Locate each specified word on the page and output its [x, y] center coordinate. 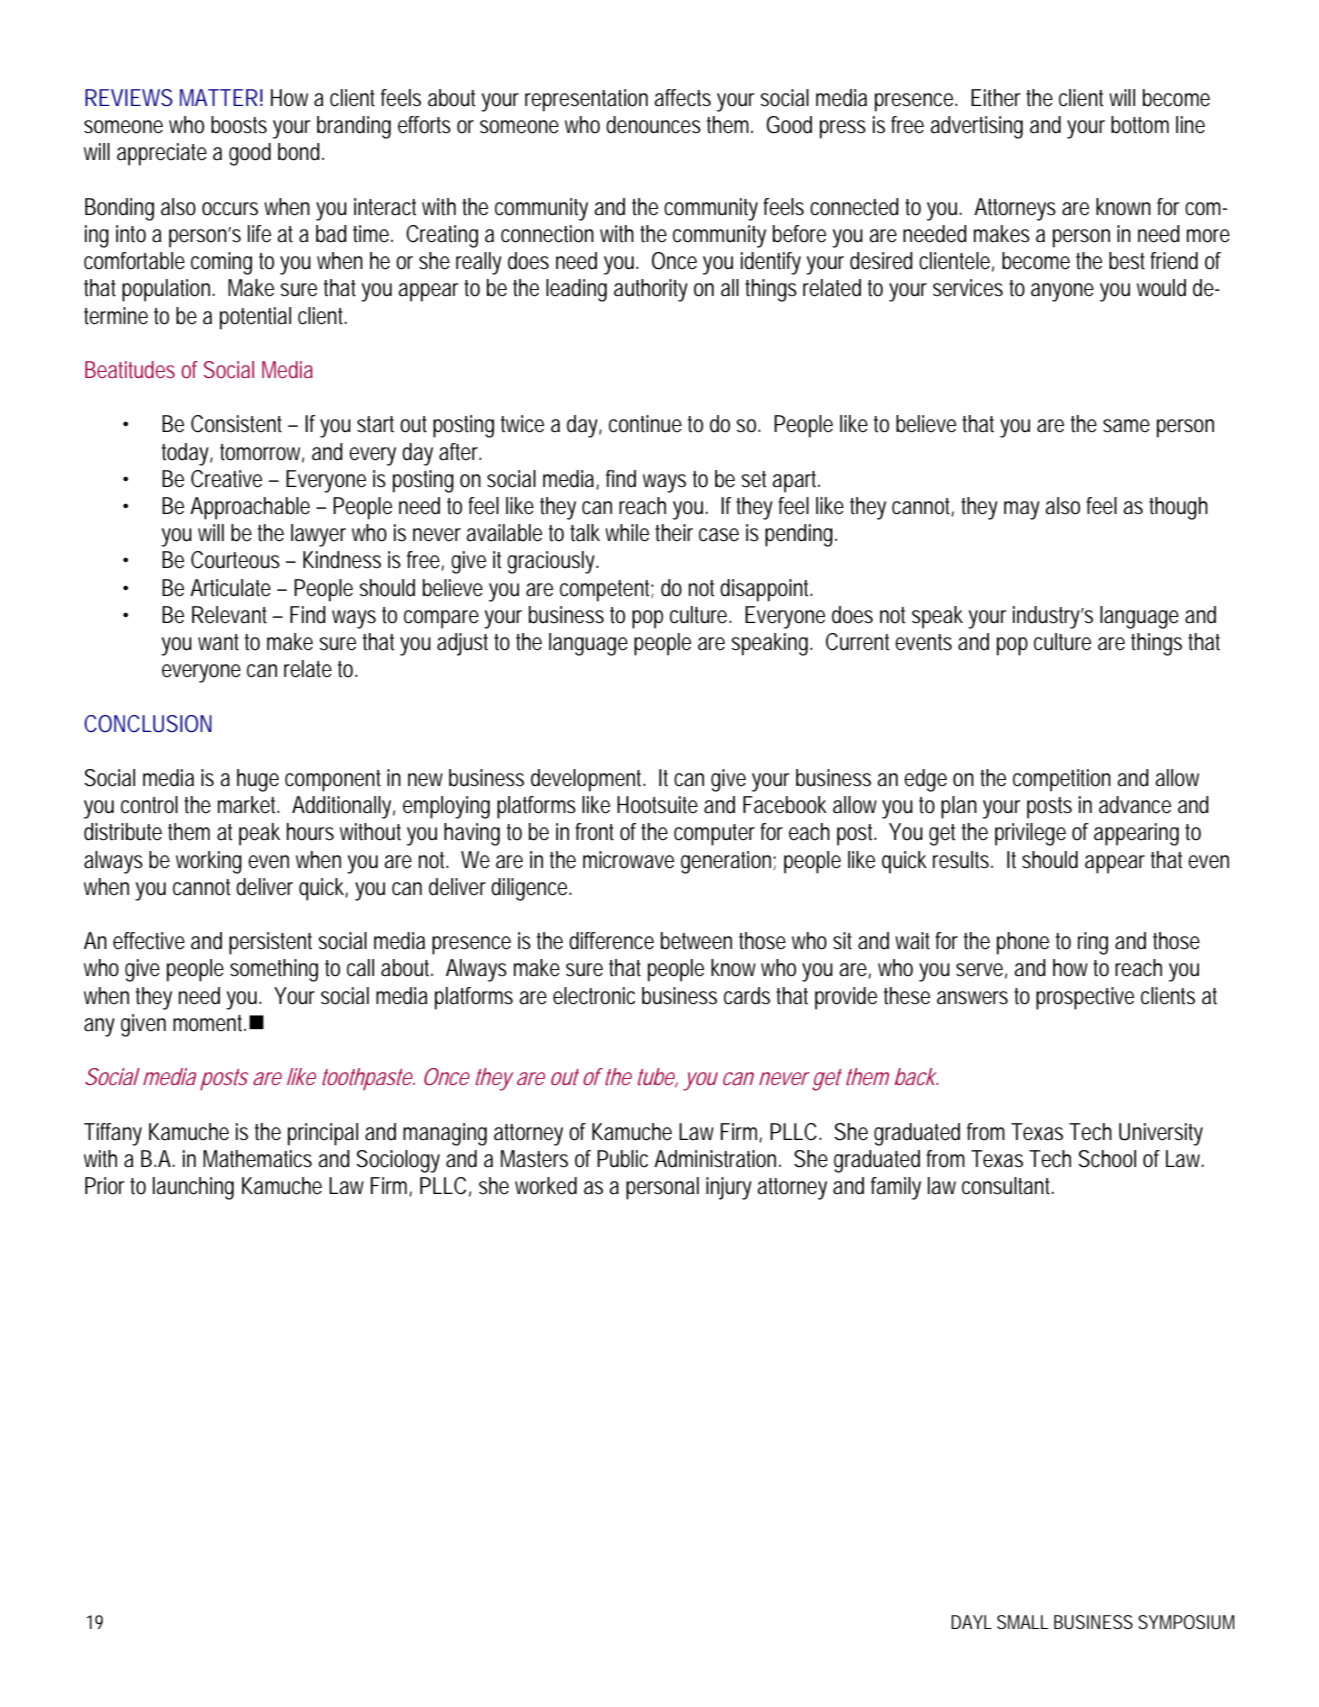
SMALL [1022, 1622]
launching [193, 1188]
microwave [628, 860]
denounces [653, 125]
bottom [1140, 125]
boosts [239, 125]
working [209, 862]
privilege [1030, 834]
